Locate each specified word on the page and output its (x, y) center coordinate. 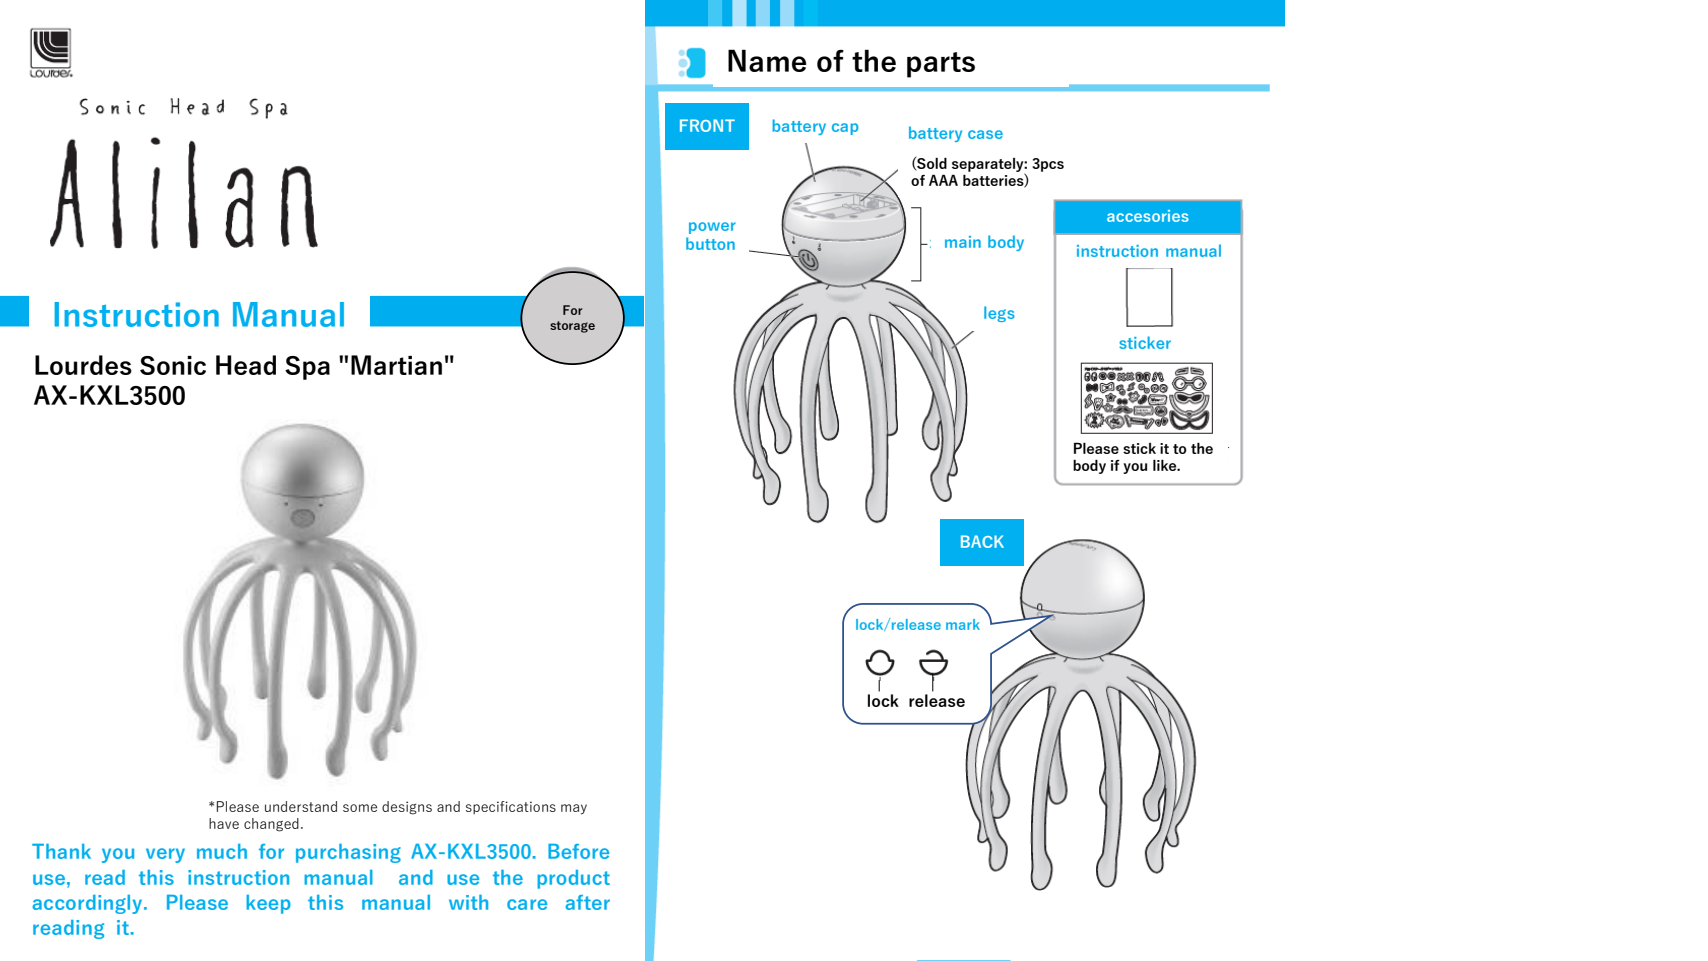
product (573, 879)
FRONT (707, 125)
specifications (511, 807)
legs (999, 314)
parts (941, 65)
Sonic (173, 365)
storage (572, 327)
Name (767, 60)
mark (963, 624)
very (165, 855)
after (588, 902)
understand (301, 806)
